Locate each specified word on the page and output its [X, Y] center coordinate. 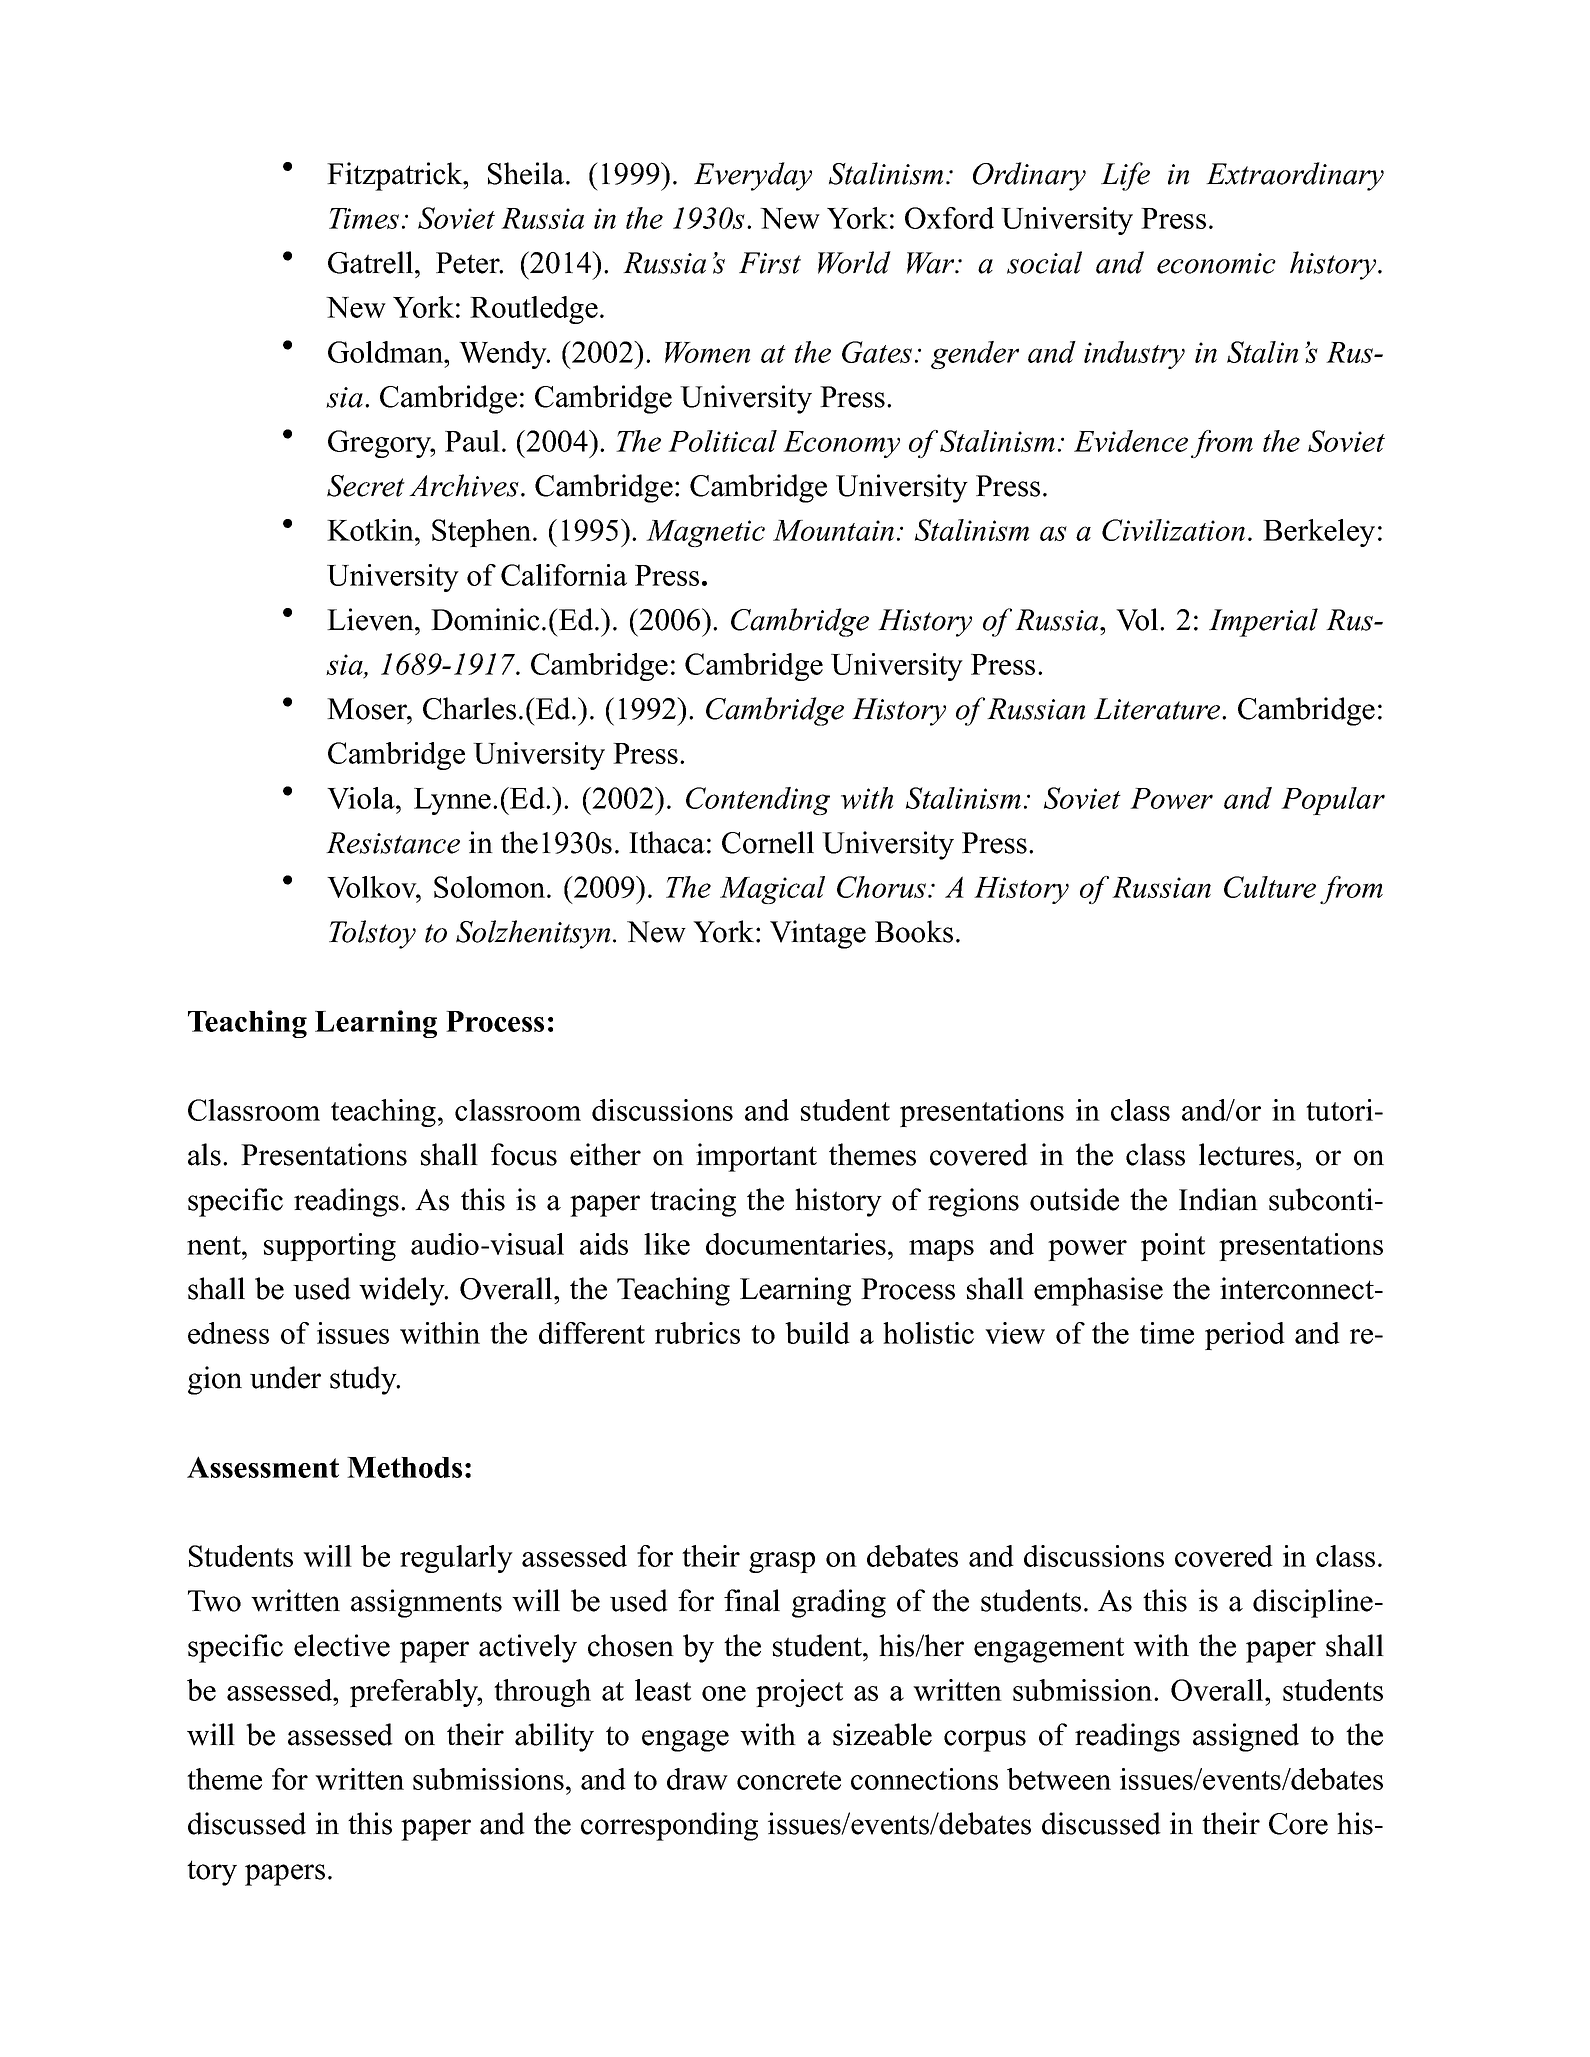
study [364, 1380]
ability [554, 1737]
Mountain [833, 530]
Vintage [818, 934]
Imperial [1263, 622]
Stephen [481, 533]
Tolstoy [372, 934]
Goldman [387, 352]
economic [1216, 263]
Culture [1270, 887]
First [770, 263]
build [817, 1333]
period [1245, 1336]
